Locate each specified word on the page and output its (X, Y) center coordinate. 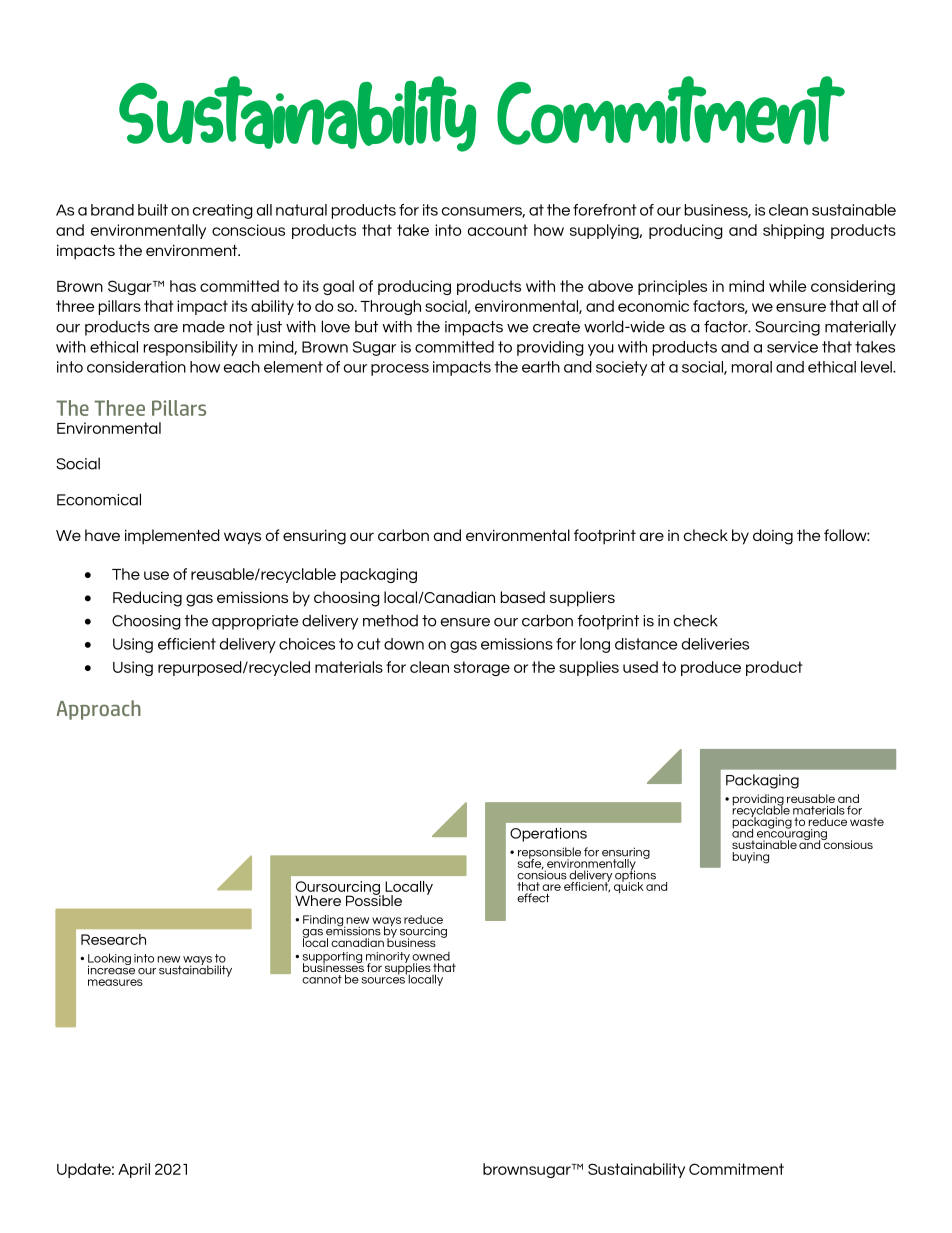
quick (628, 886)
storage (482, 668)
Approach (99, 710)
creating (223, 211)
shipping (793, 231)
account (498, 230)
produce (711, 668)
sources (383, 980)
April (134, 1170)
